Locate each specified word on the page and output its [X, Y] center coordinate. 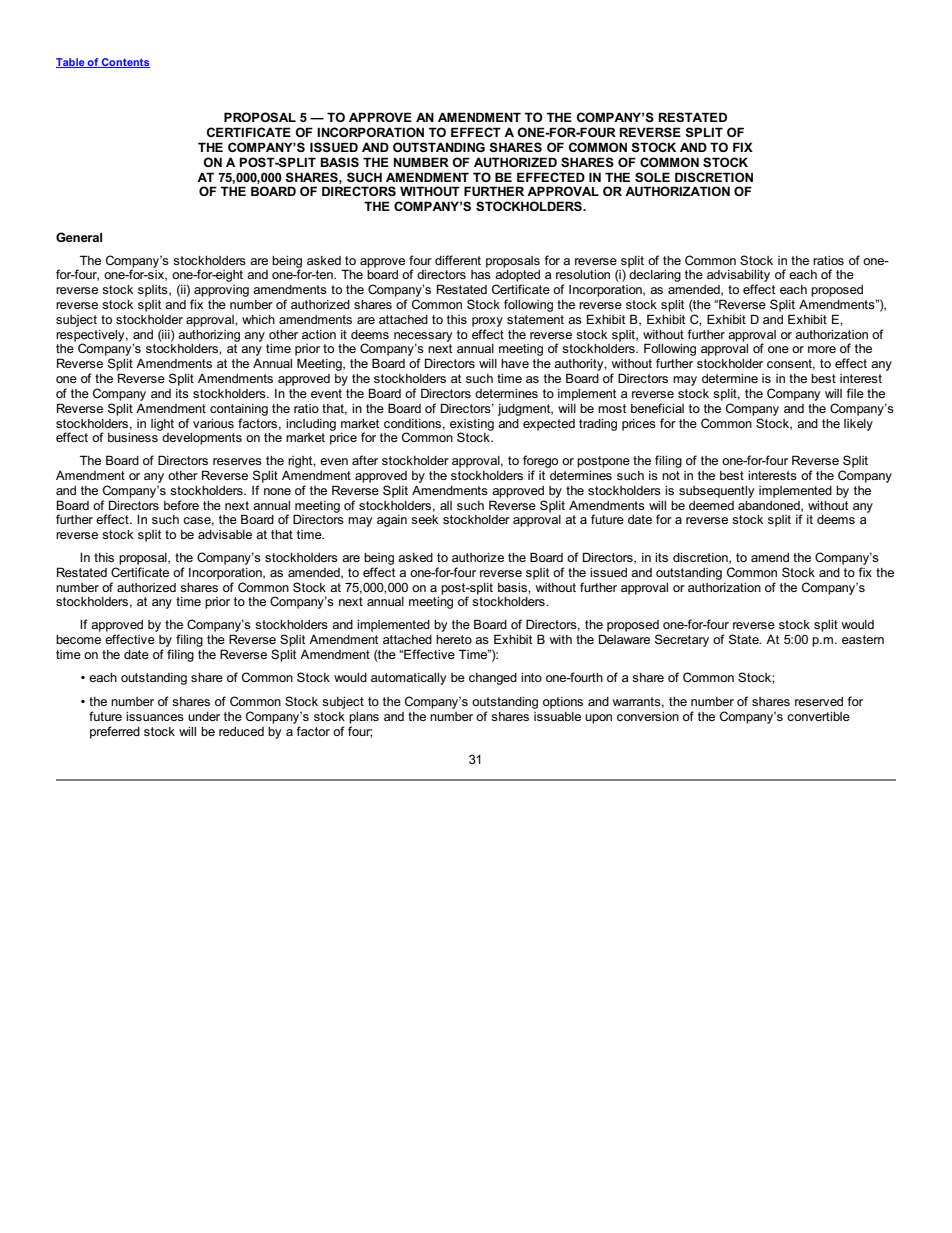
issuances [155, 716]
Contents [125, 63]
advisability [738, 277]
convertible [818, 716]
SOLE [652, 177]
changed [493, 679]
